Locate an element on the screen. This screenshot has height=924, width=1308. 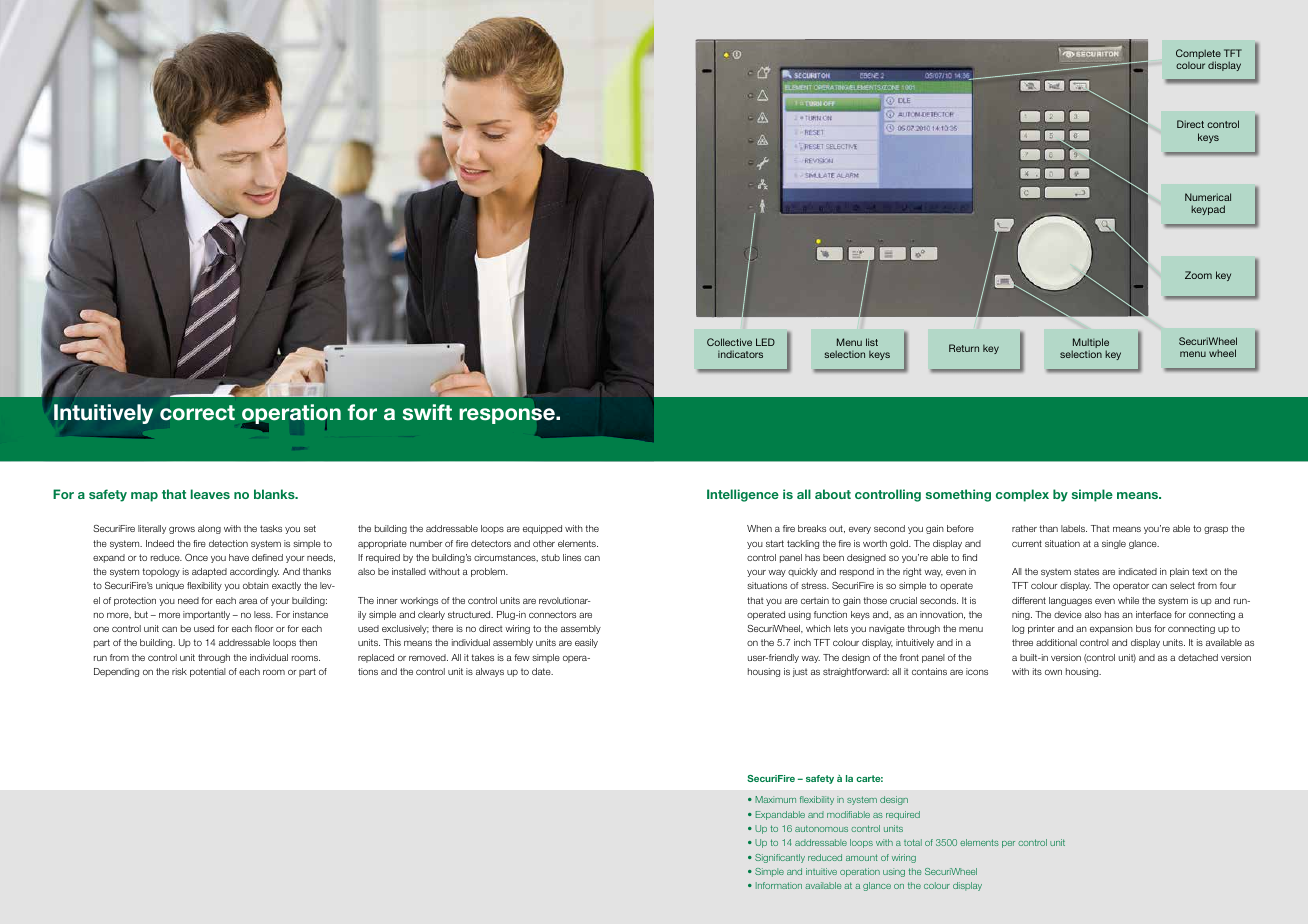
Collective is located at coordinates (729, 342).
